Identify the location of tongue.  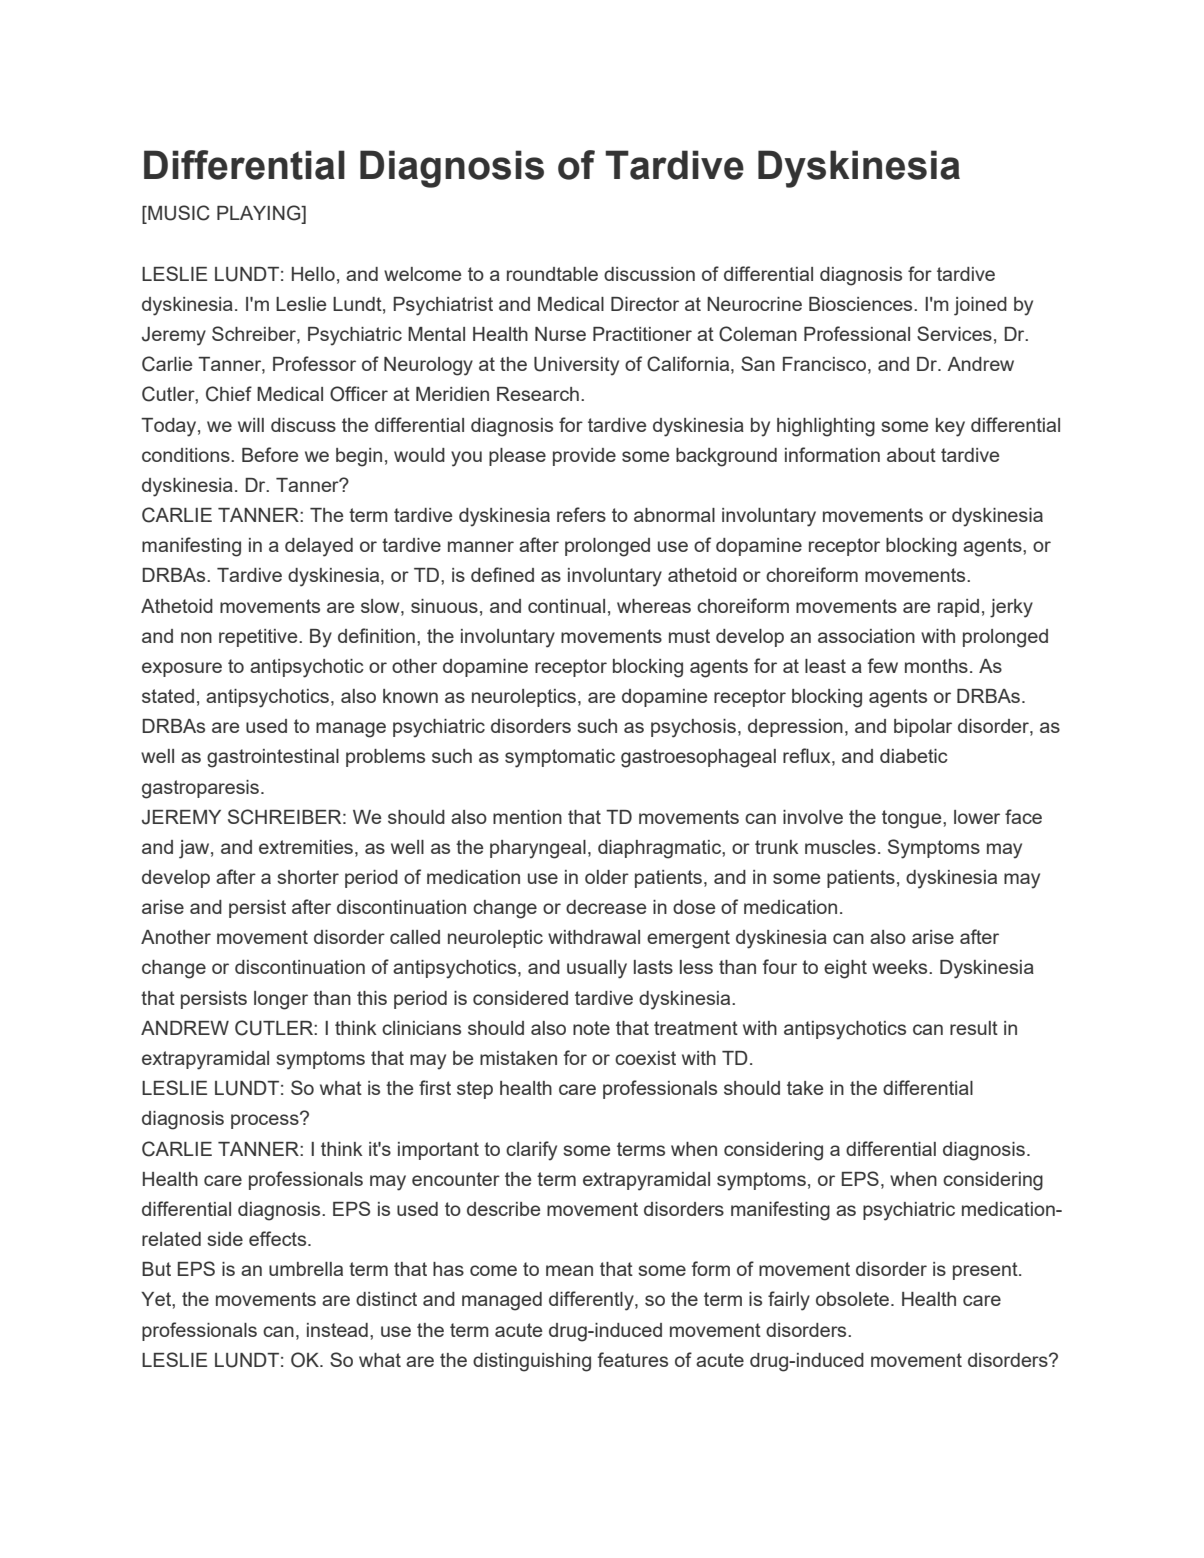
(913, 819).
